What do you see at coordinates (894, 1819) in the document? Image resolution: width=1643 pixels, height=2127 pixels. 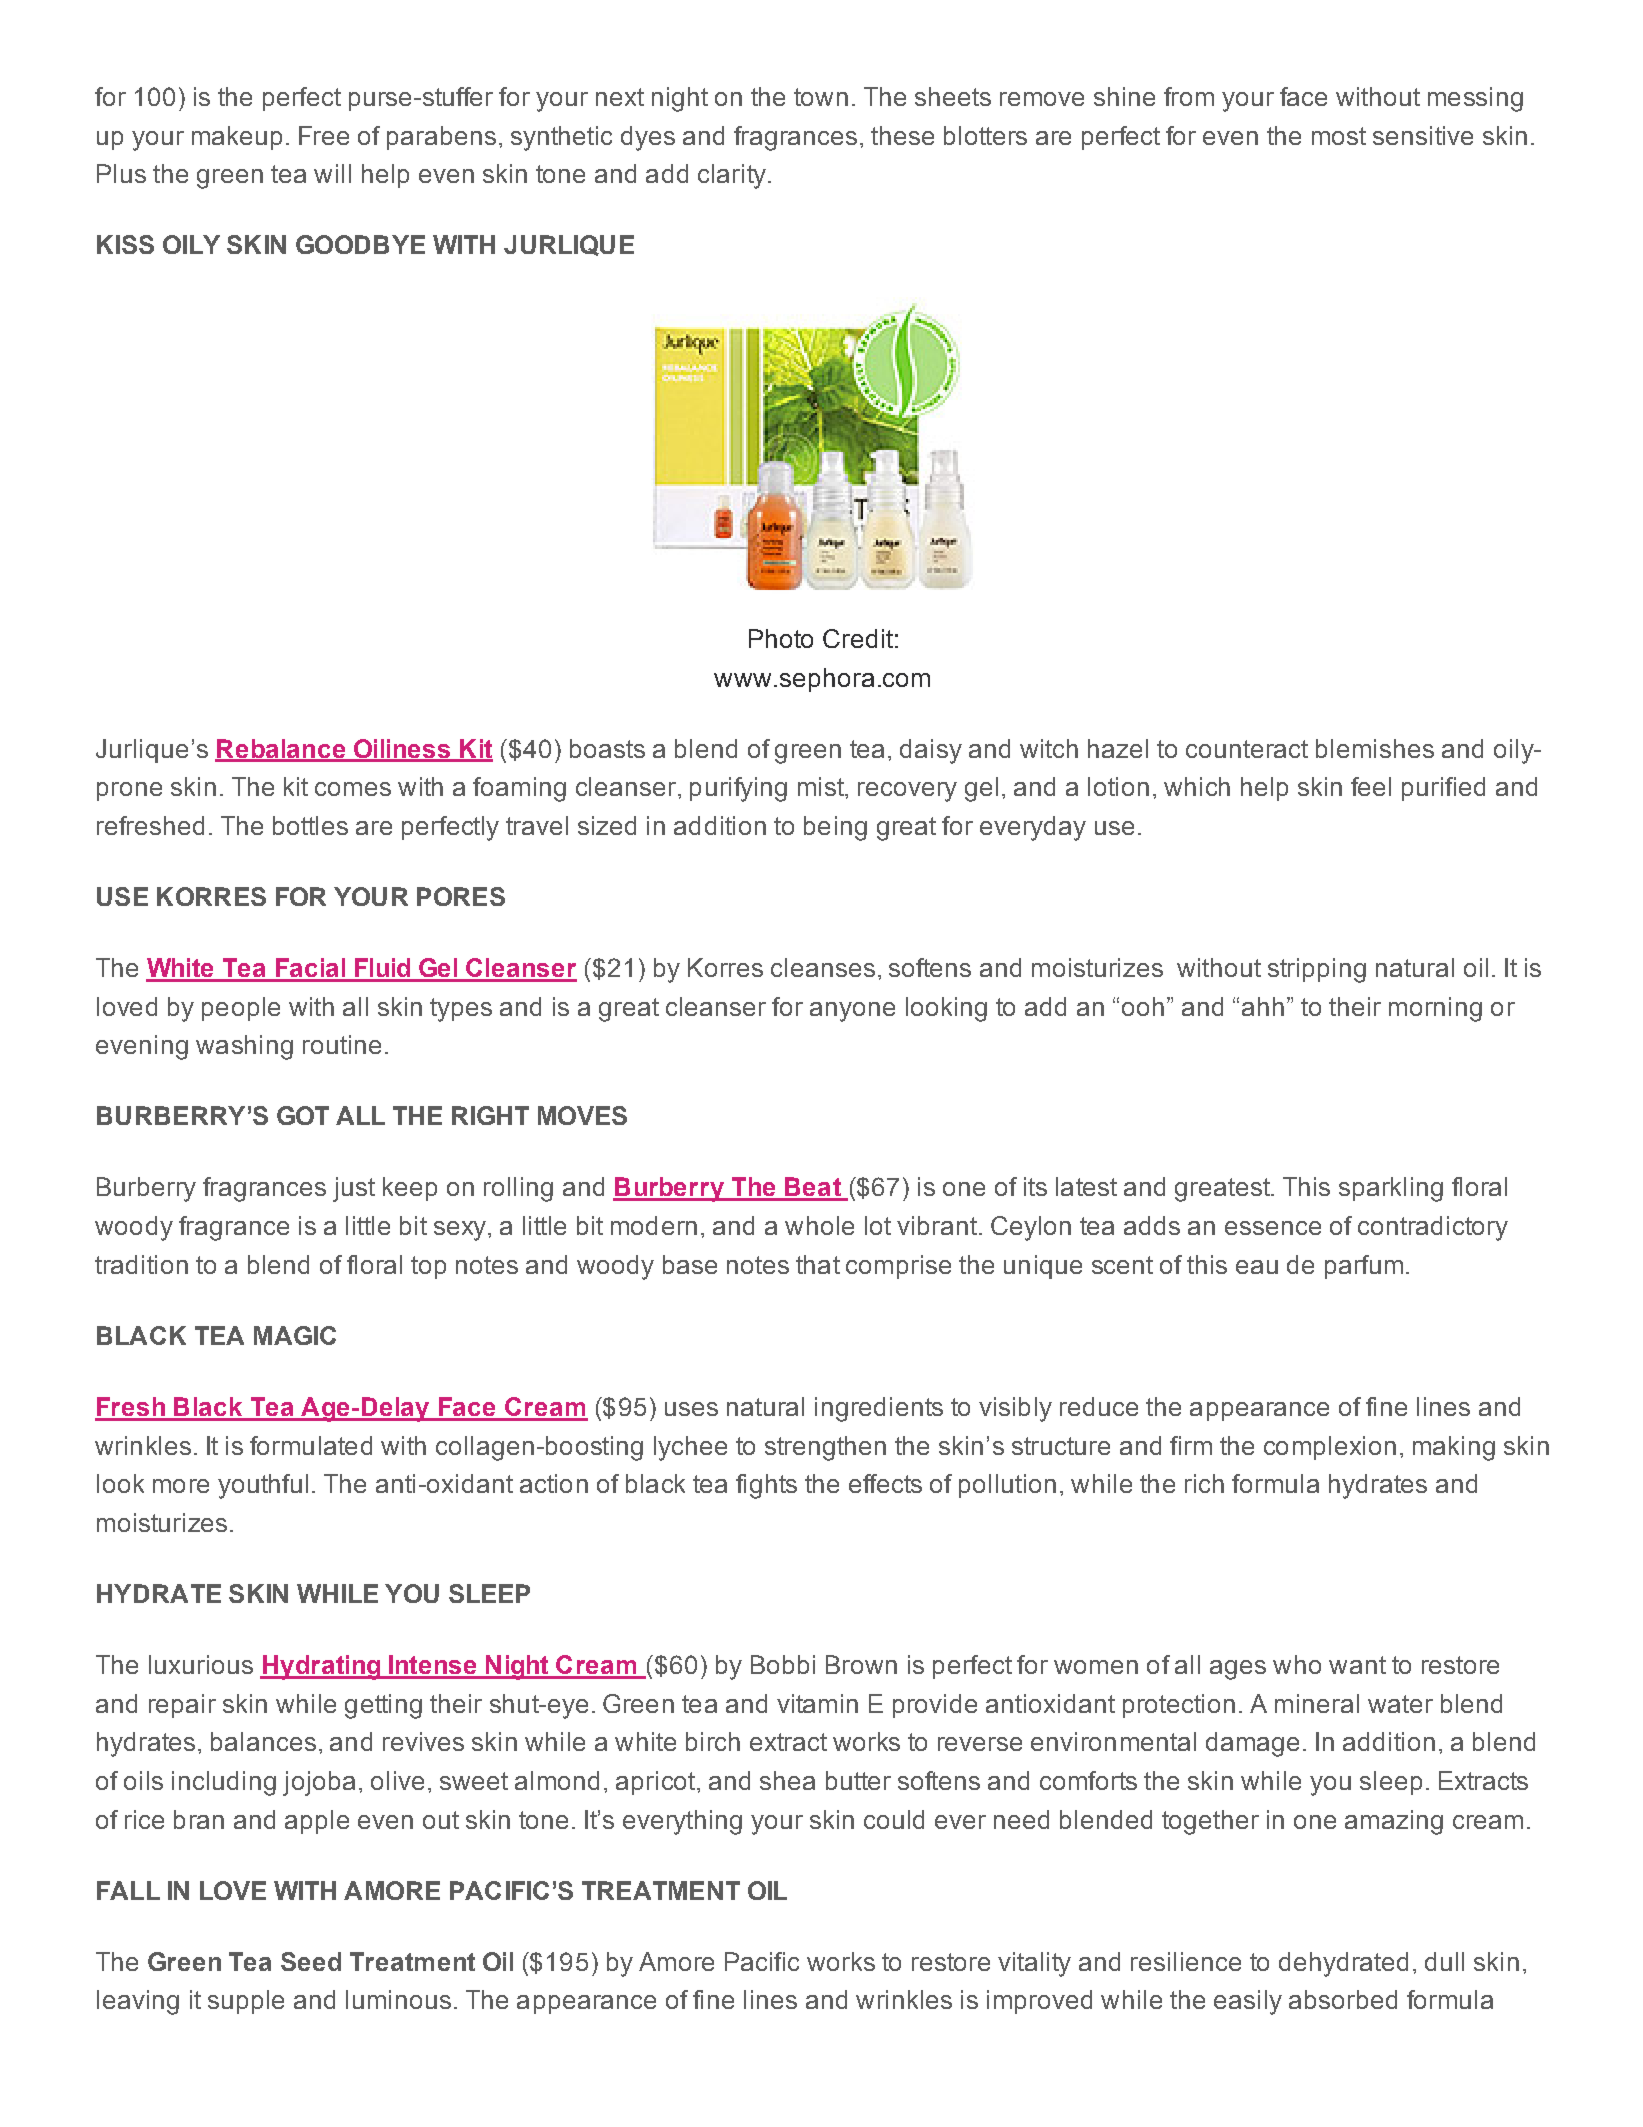 I see `could` at bounding box center [894, 1819].
